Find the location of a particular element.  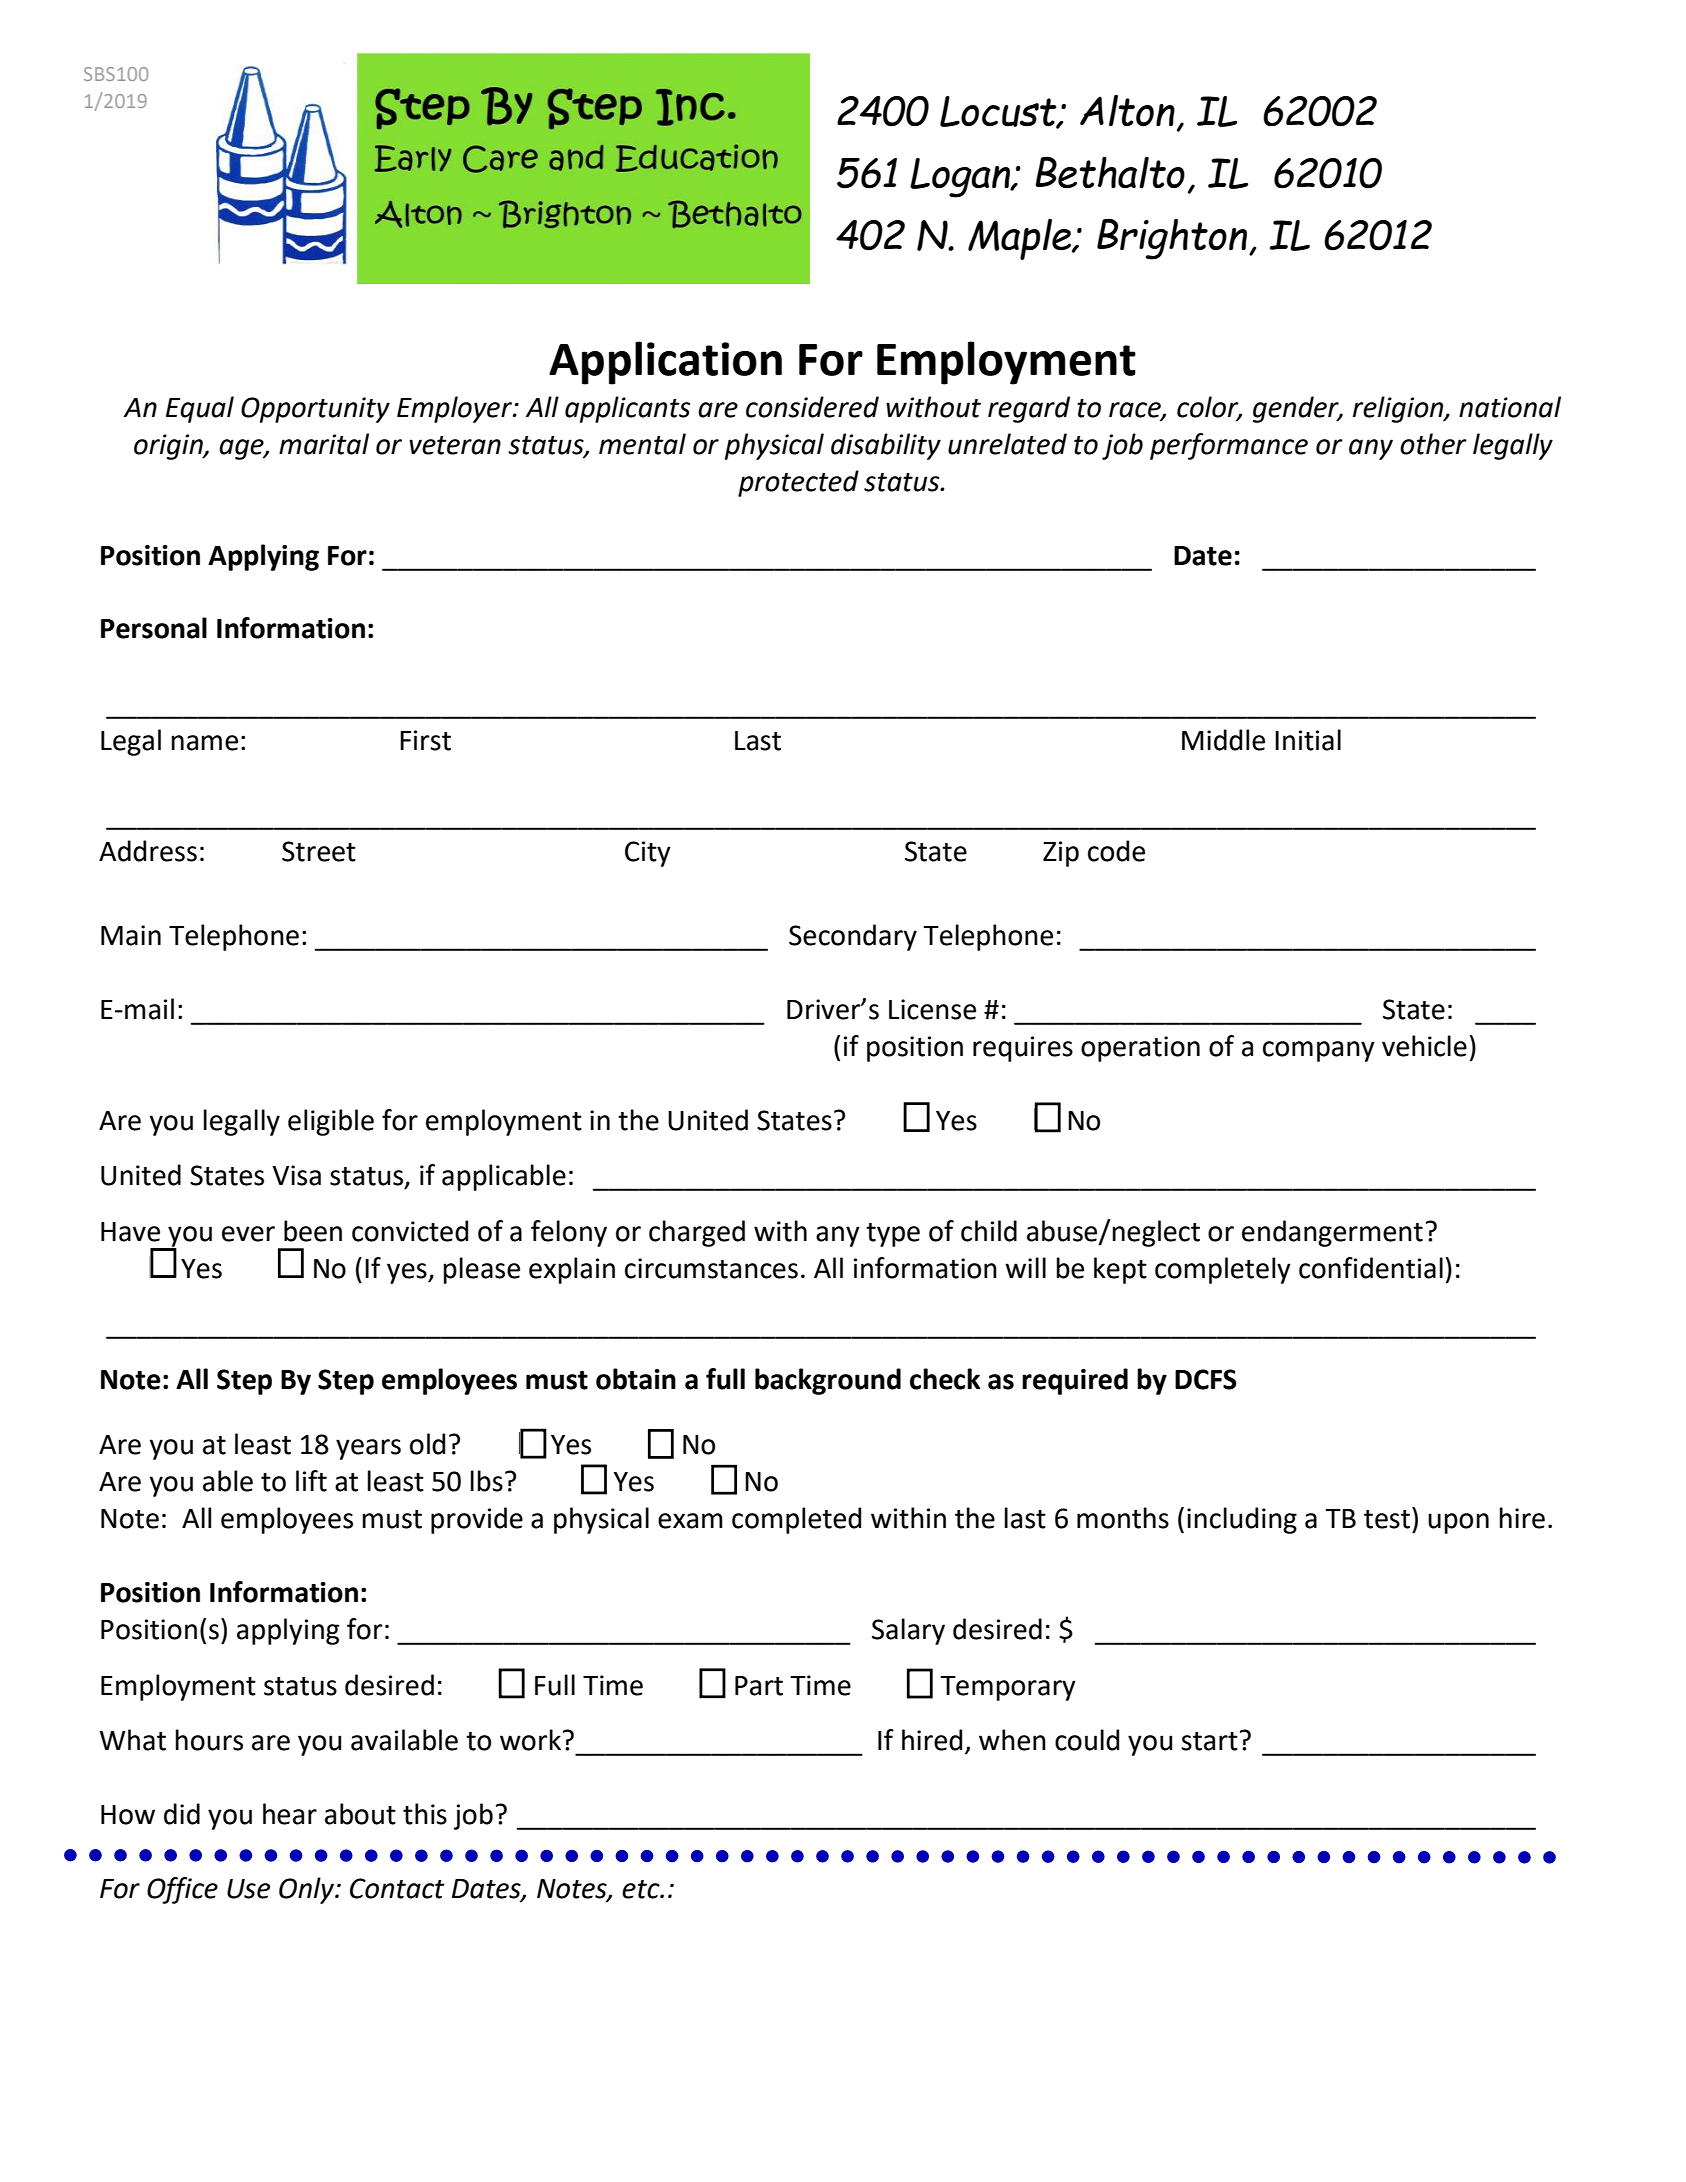

Brighton is located at coordinates (1173, 239).
